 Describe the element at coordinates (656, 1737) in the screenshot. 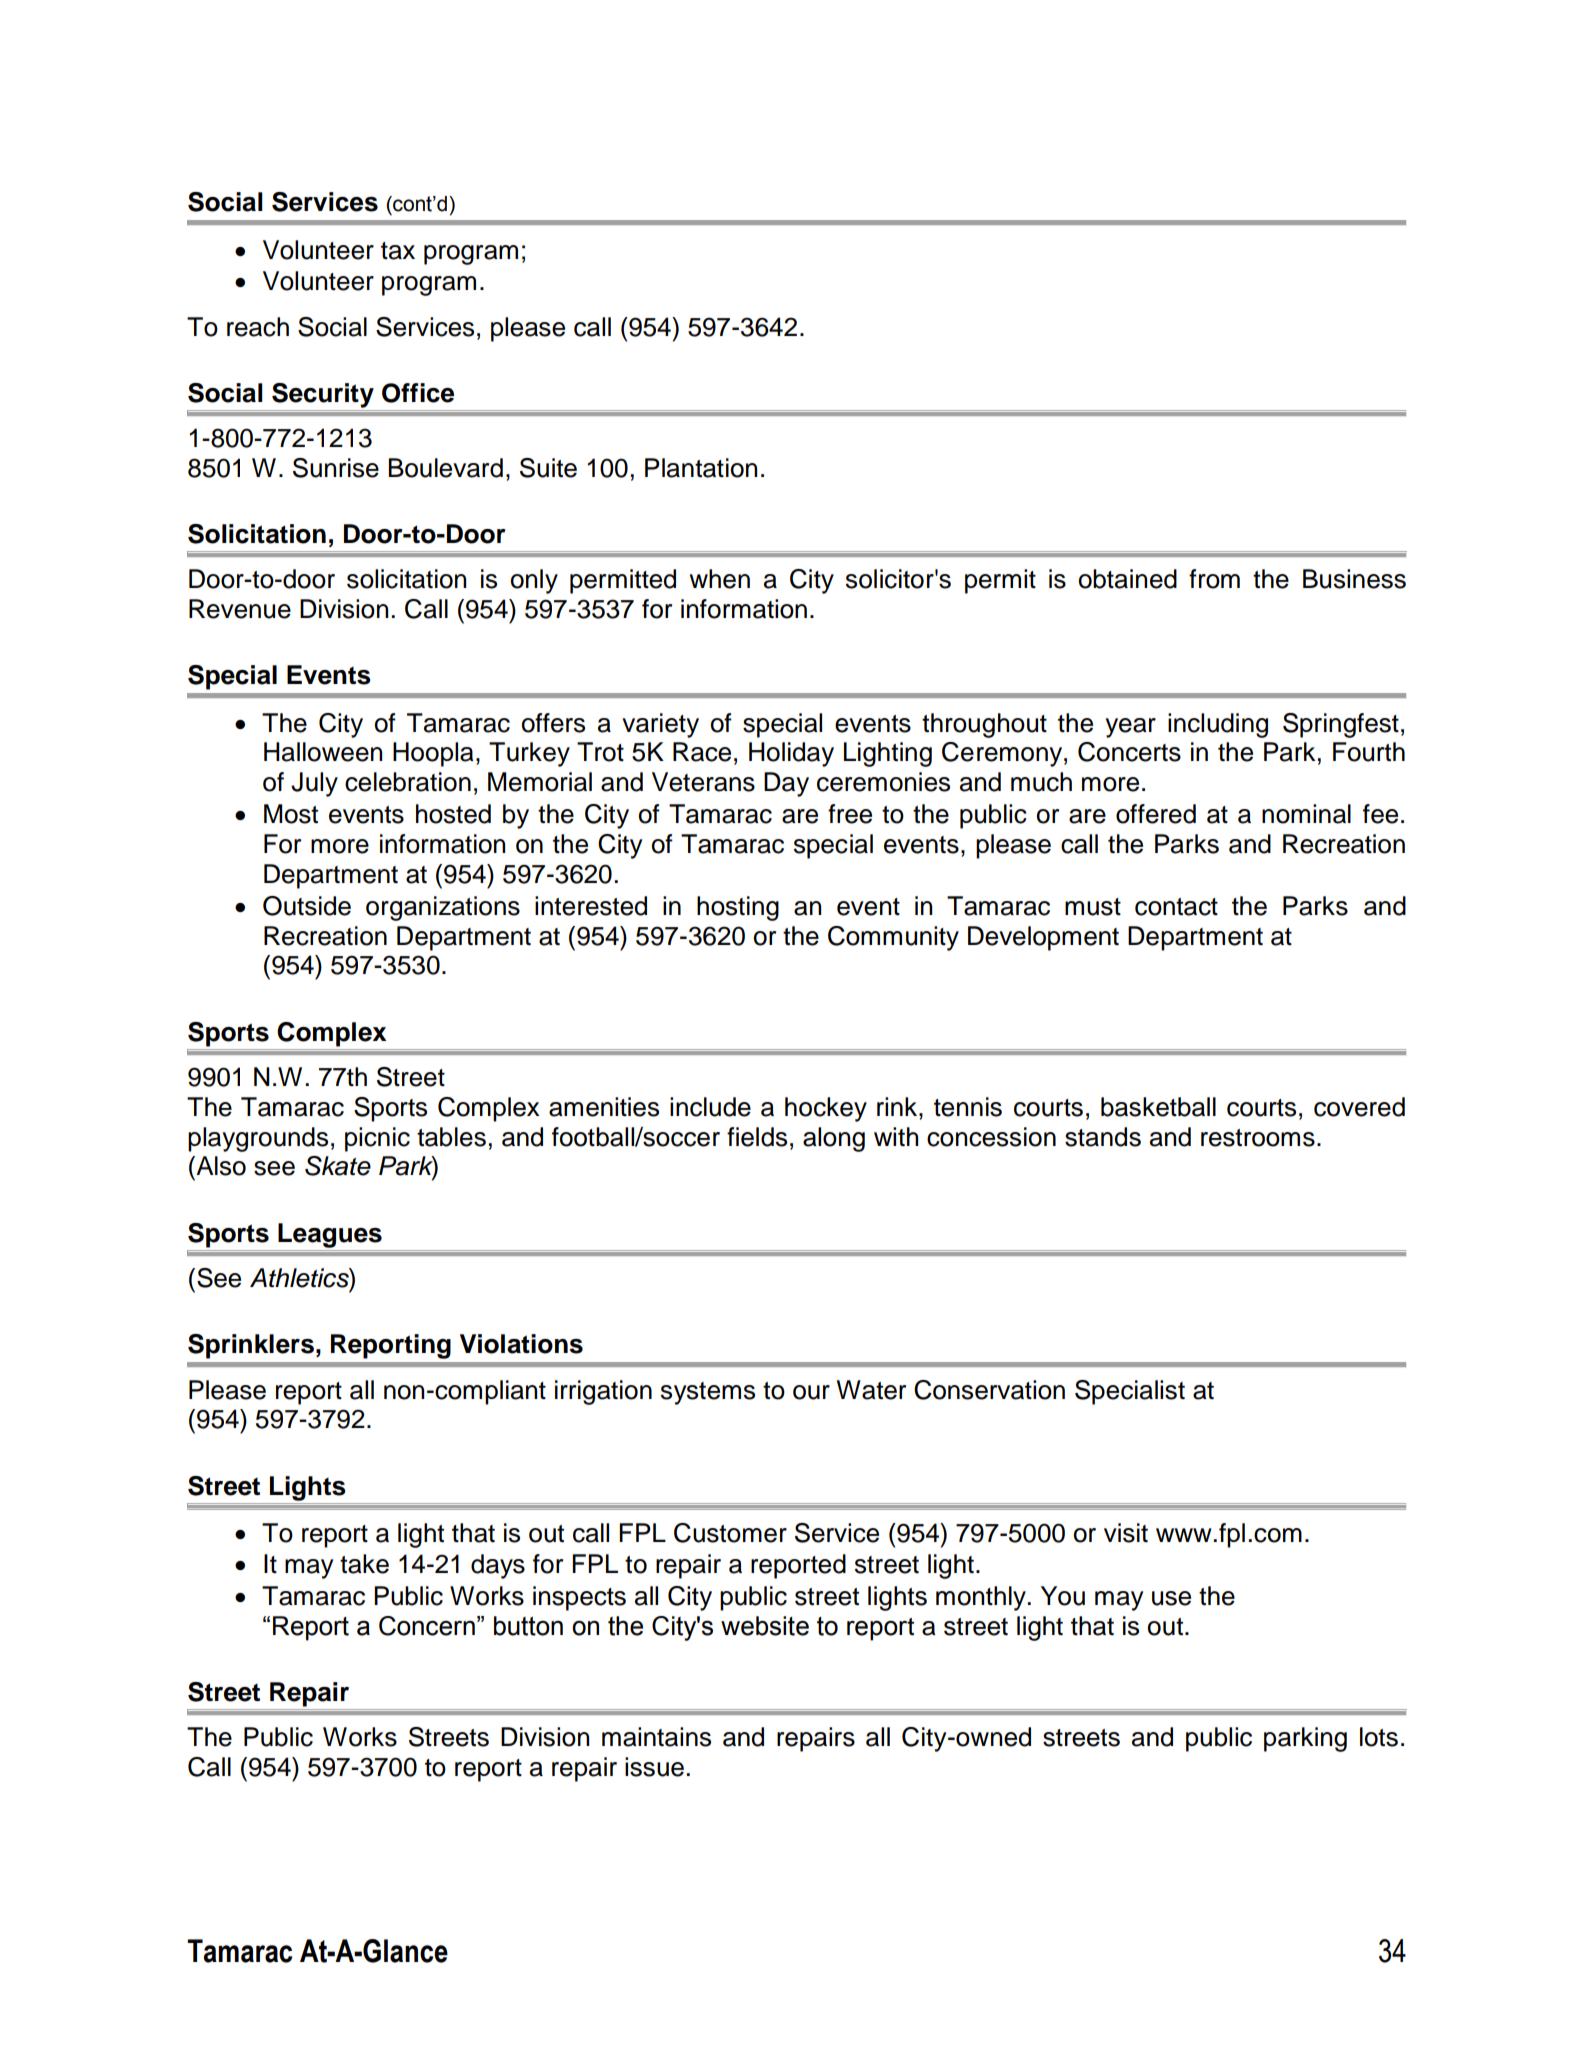

I see `maintains` at that location.
